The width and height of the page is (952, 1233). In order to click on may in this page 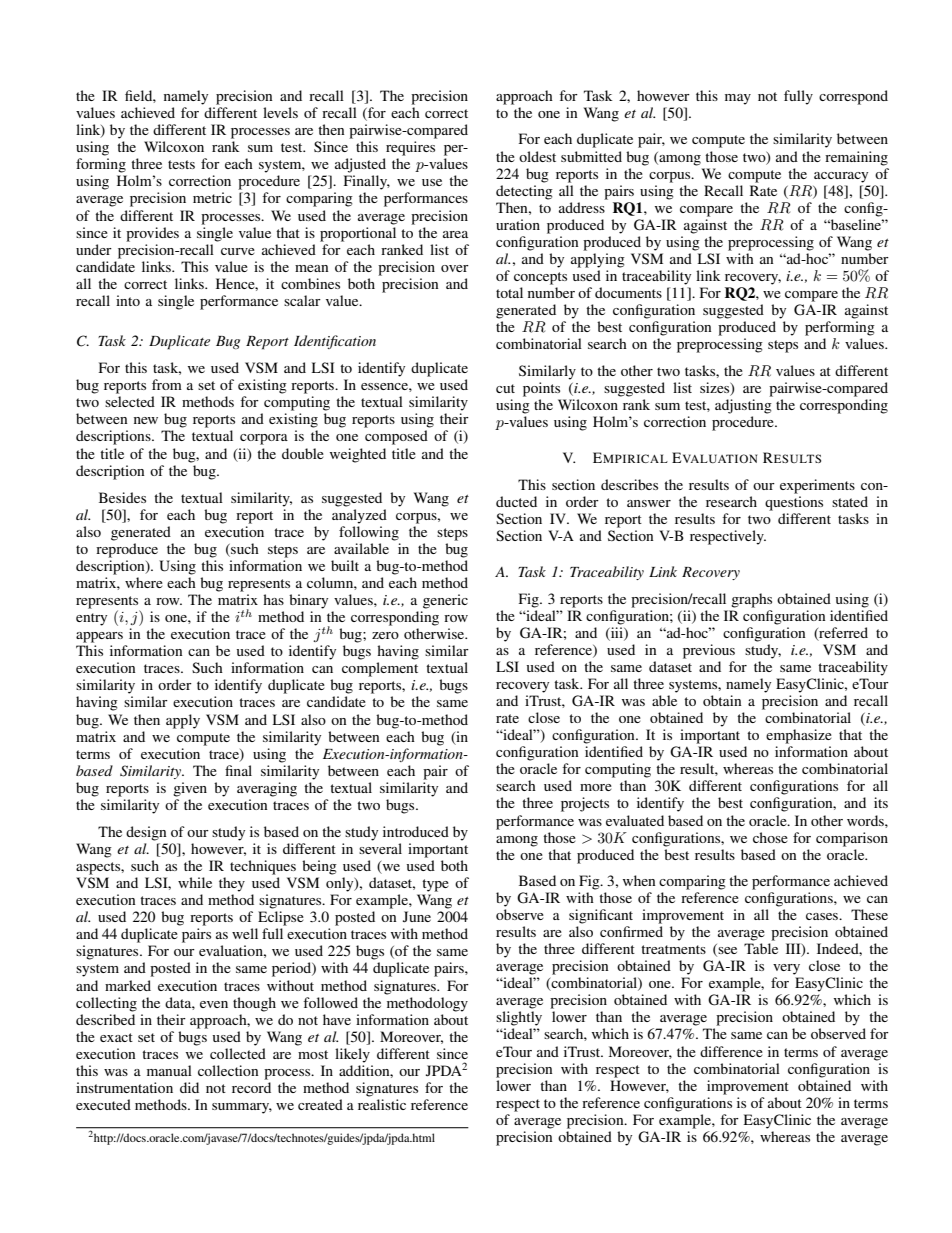, I will do `click(738, 99)`.
